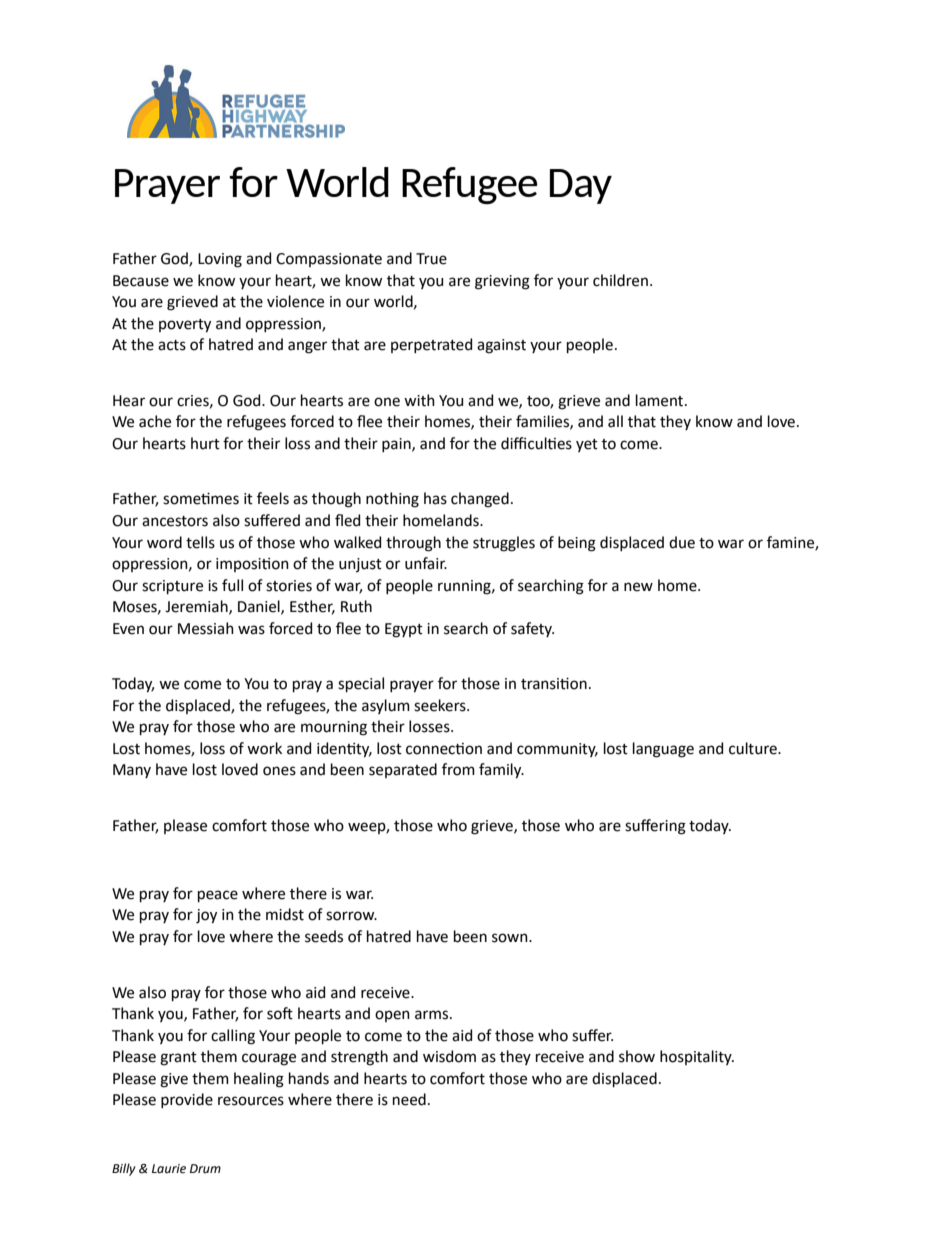  I want to click on hospitality, so click(697, 1057).
